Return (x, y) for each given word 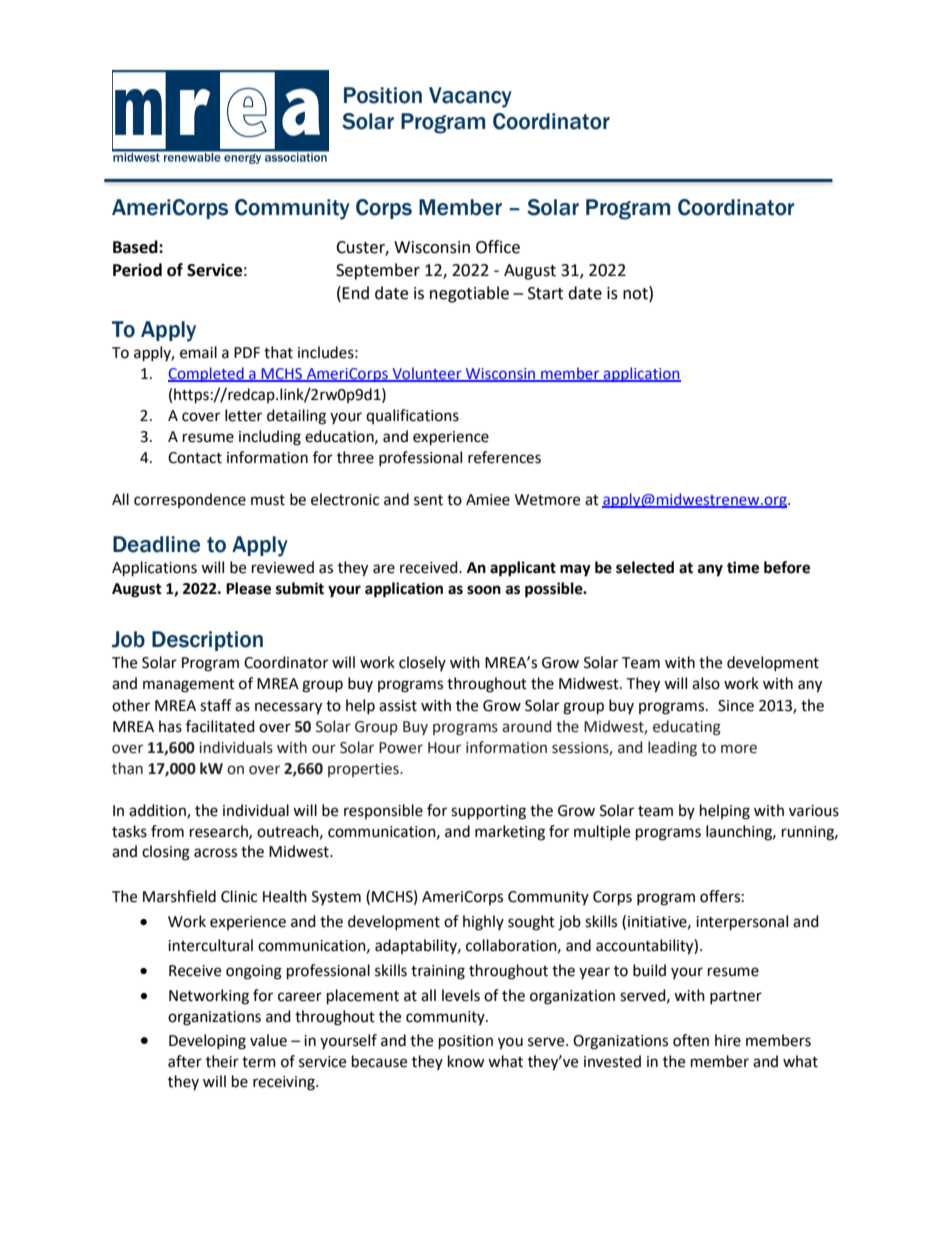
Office (498, 247)
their (222, 1061)
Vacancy (470, 97)
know (466, 1061)
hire (728, 1040)
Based (136, 247)
